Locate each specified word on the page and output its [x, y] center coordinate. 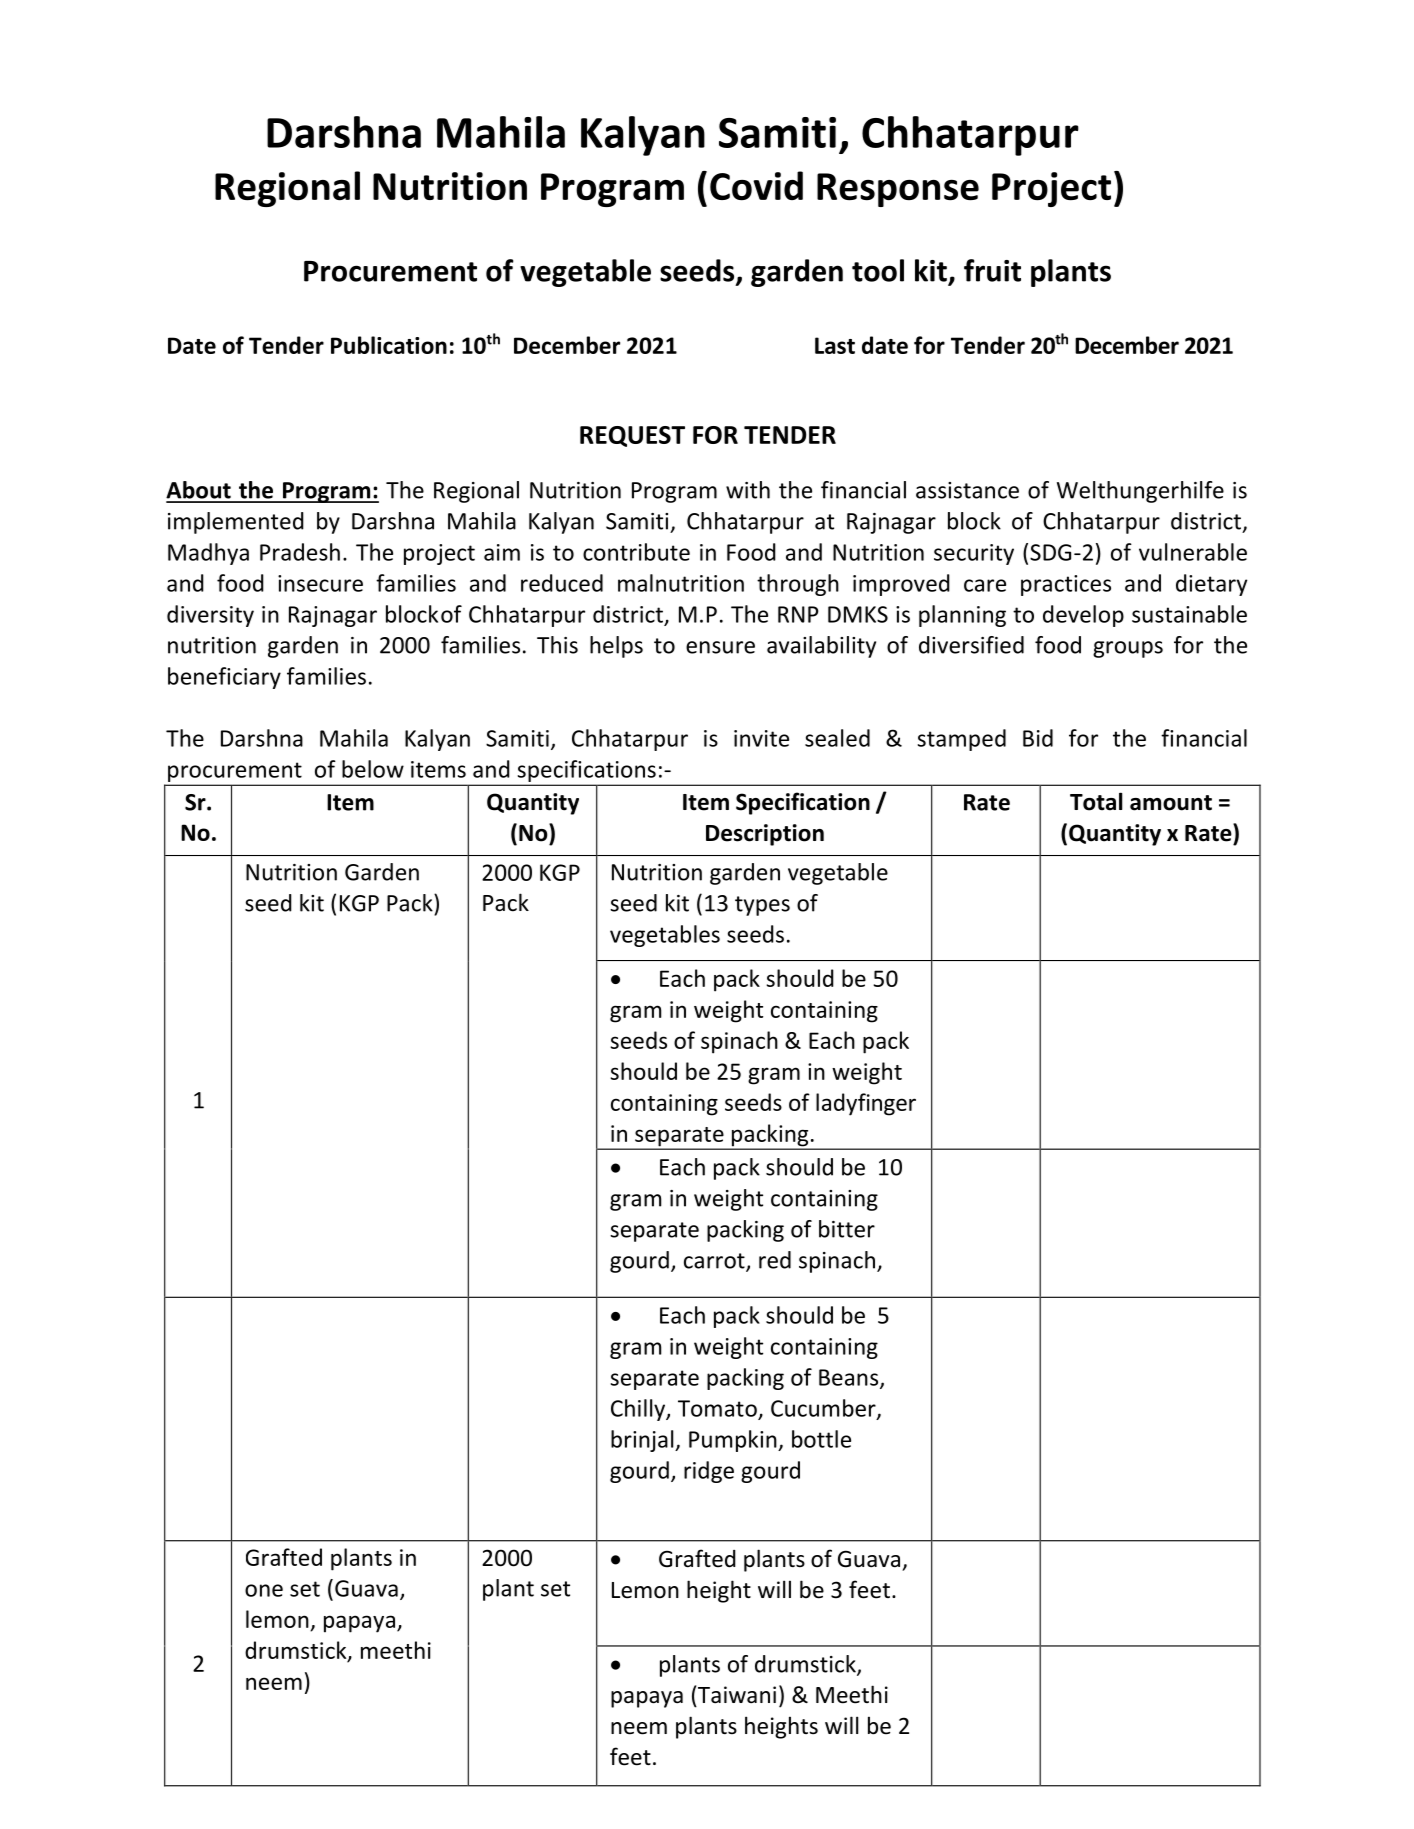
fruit [992, 270]
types [762, 906]
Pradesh [300, 552]
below [373, 769]
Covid [756, 186]
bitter [847, 1229]
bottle [821, 1439]
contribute [636, 552]
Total [1096, 801]
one [264, 1590]
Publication [389, 345]
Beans [850, 1378]
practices [1066, 585]
